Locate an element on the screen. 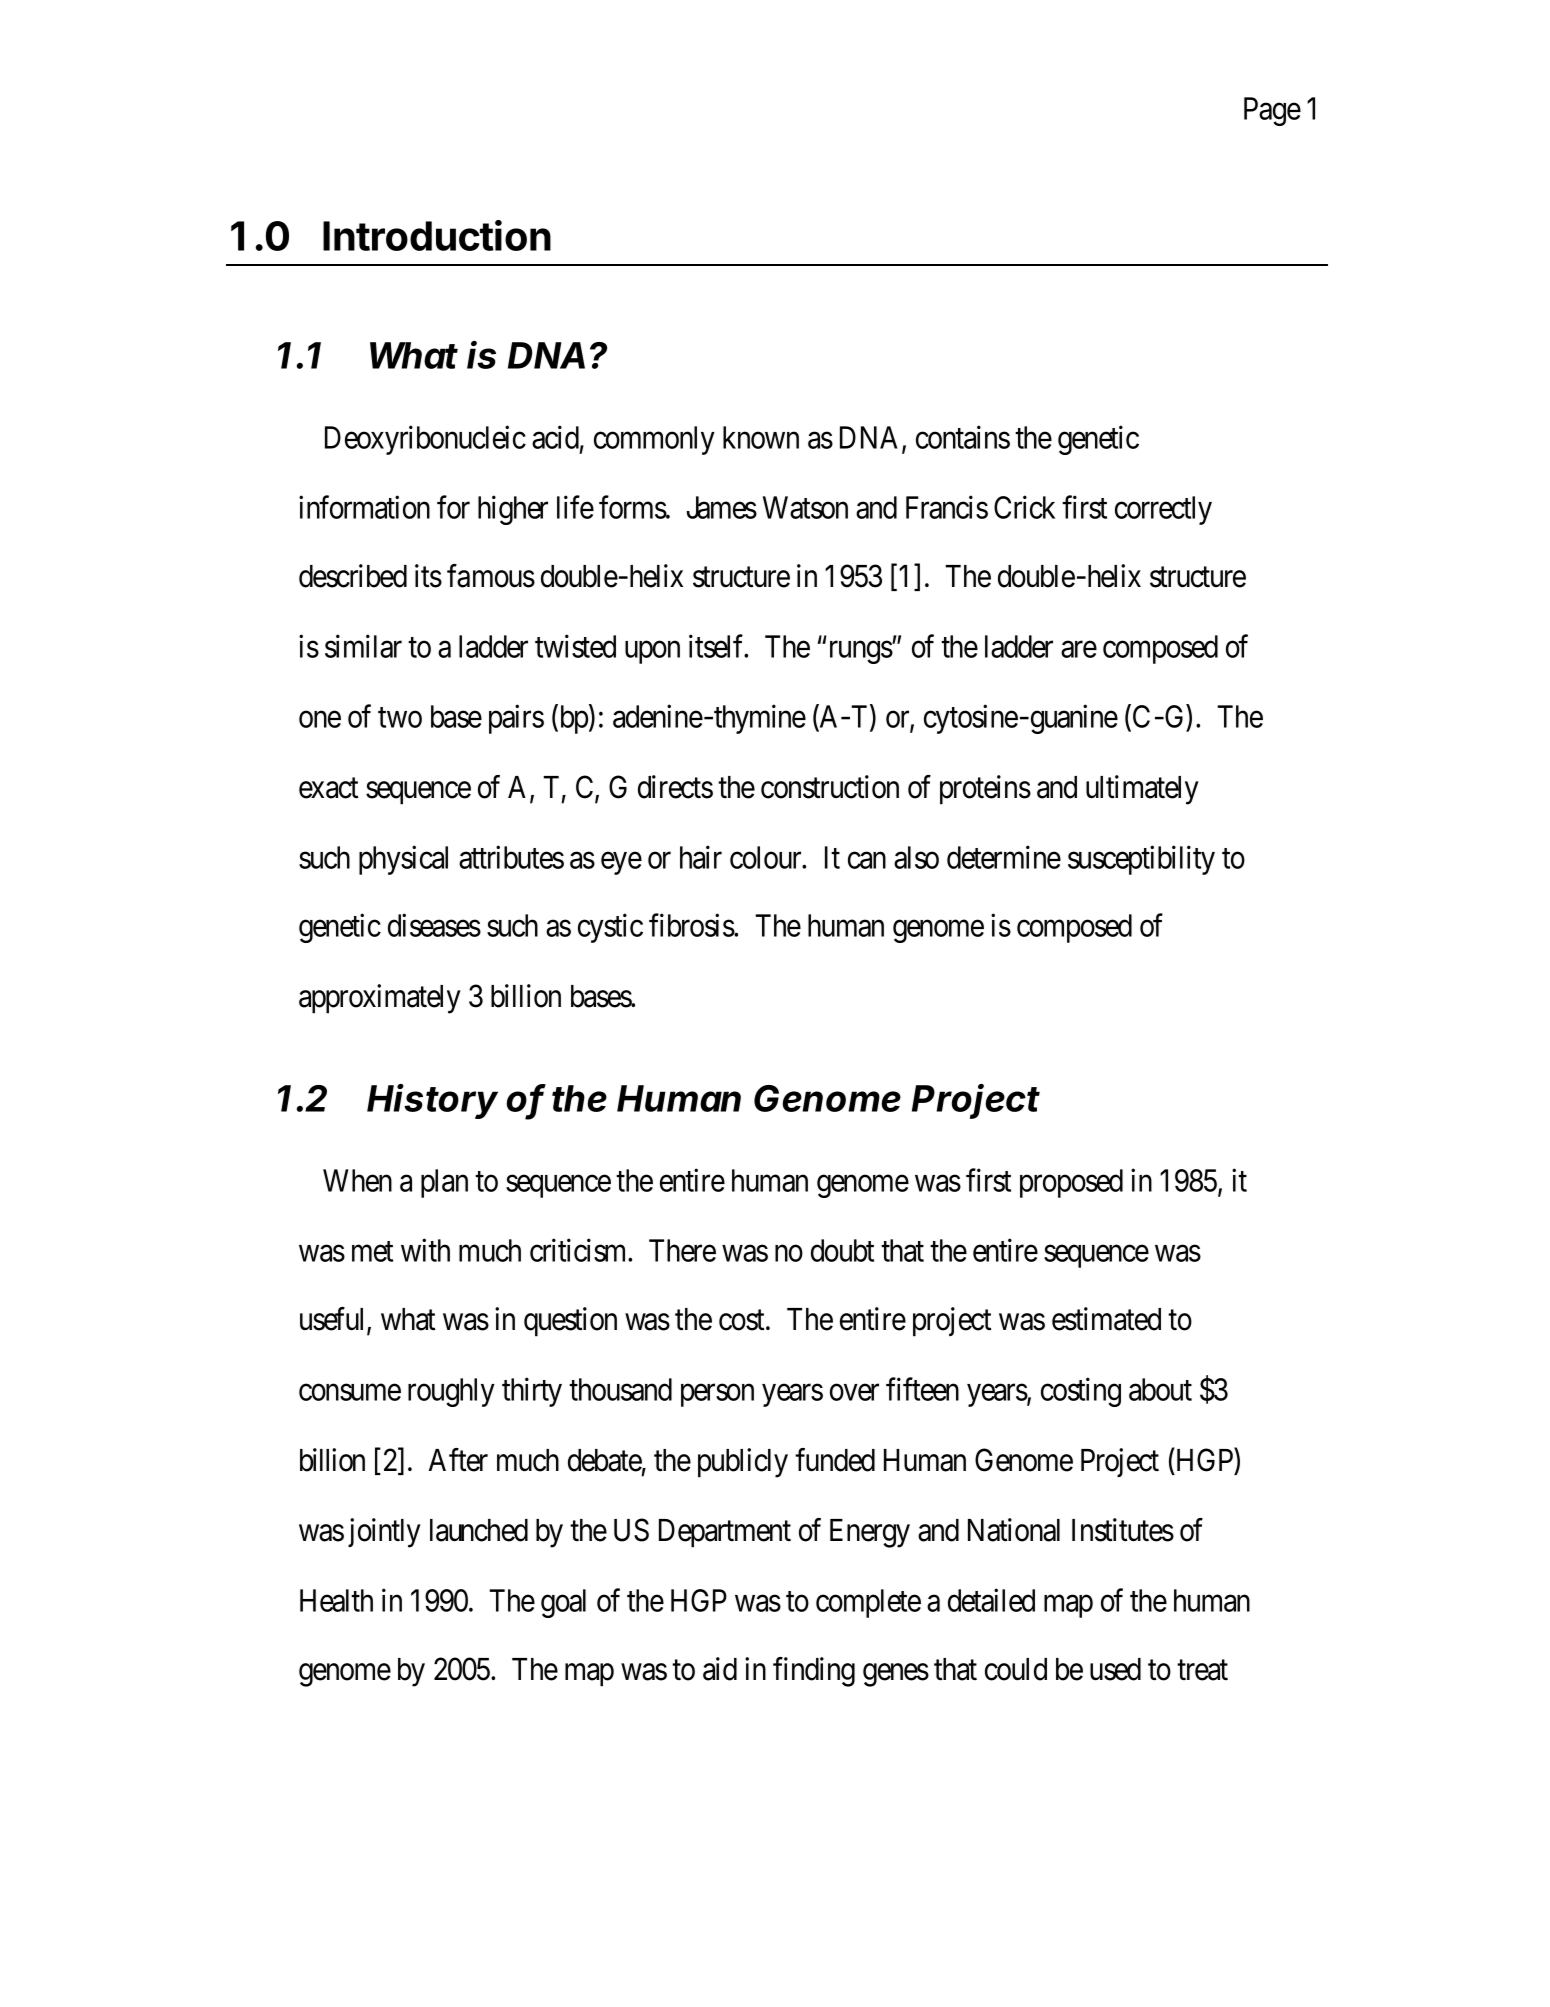 The image size is (1550, 2007). finding is located at coordinates (814, 1672).
